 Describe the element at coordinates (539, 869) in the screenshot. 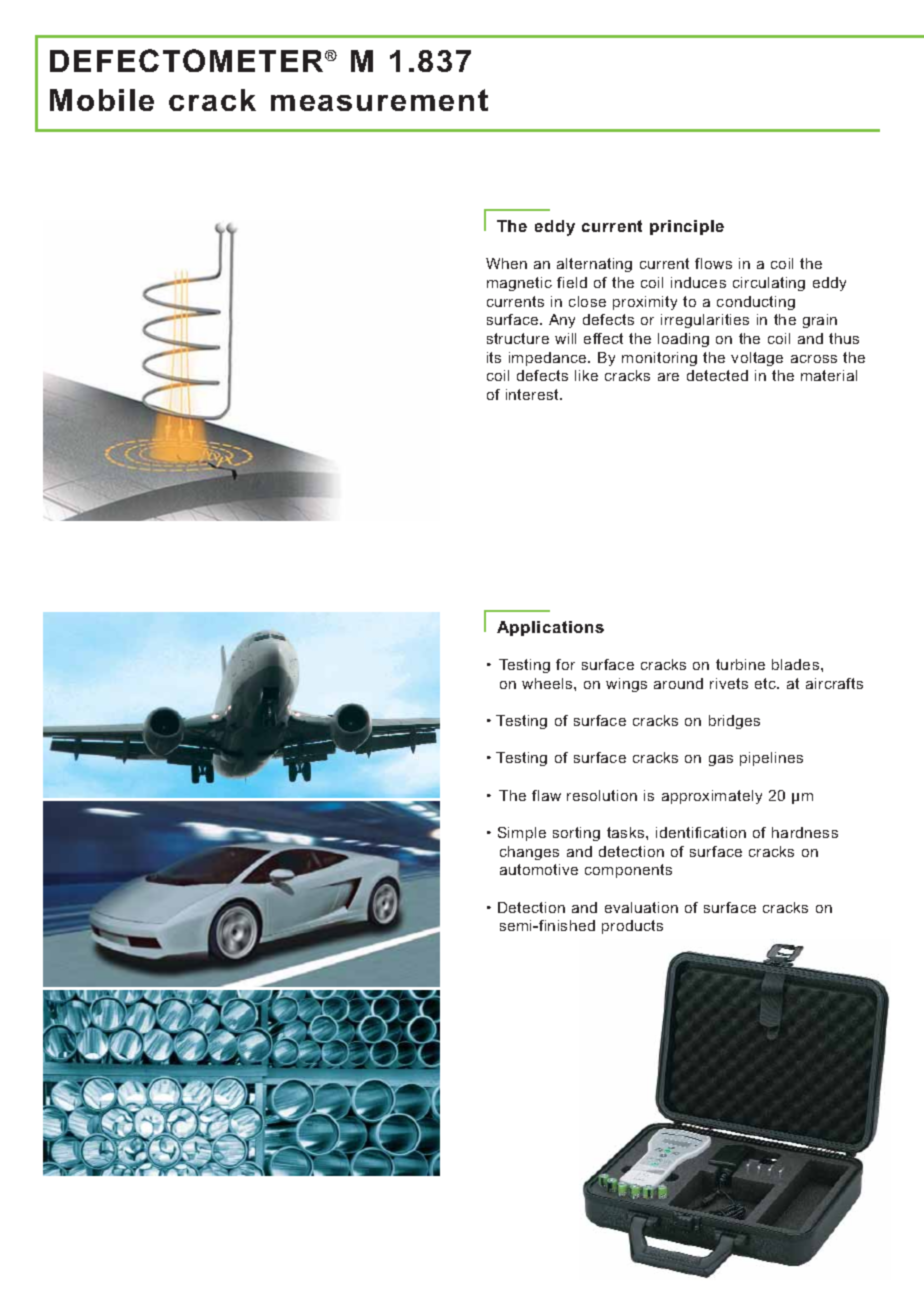

I see `automotive` at that location.
